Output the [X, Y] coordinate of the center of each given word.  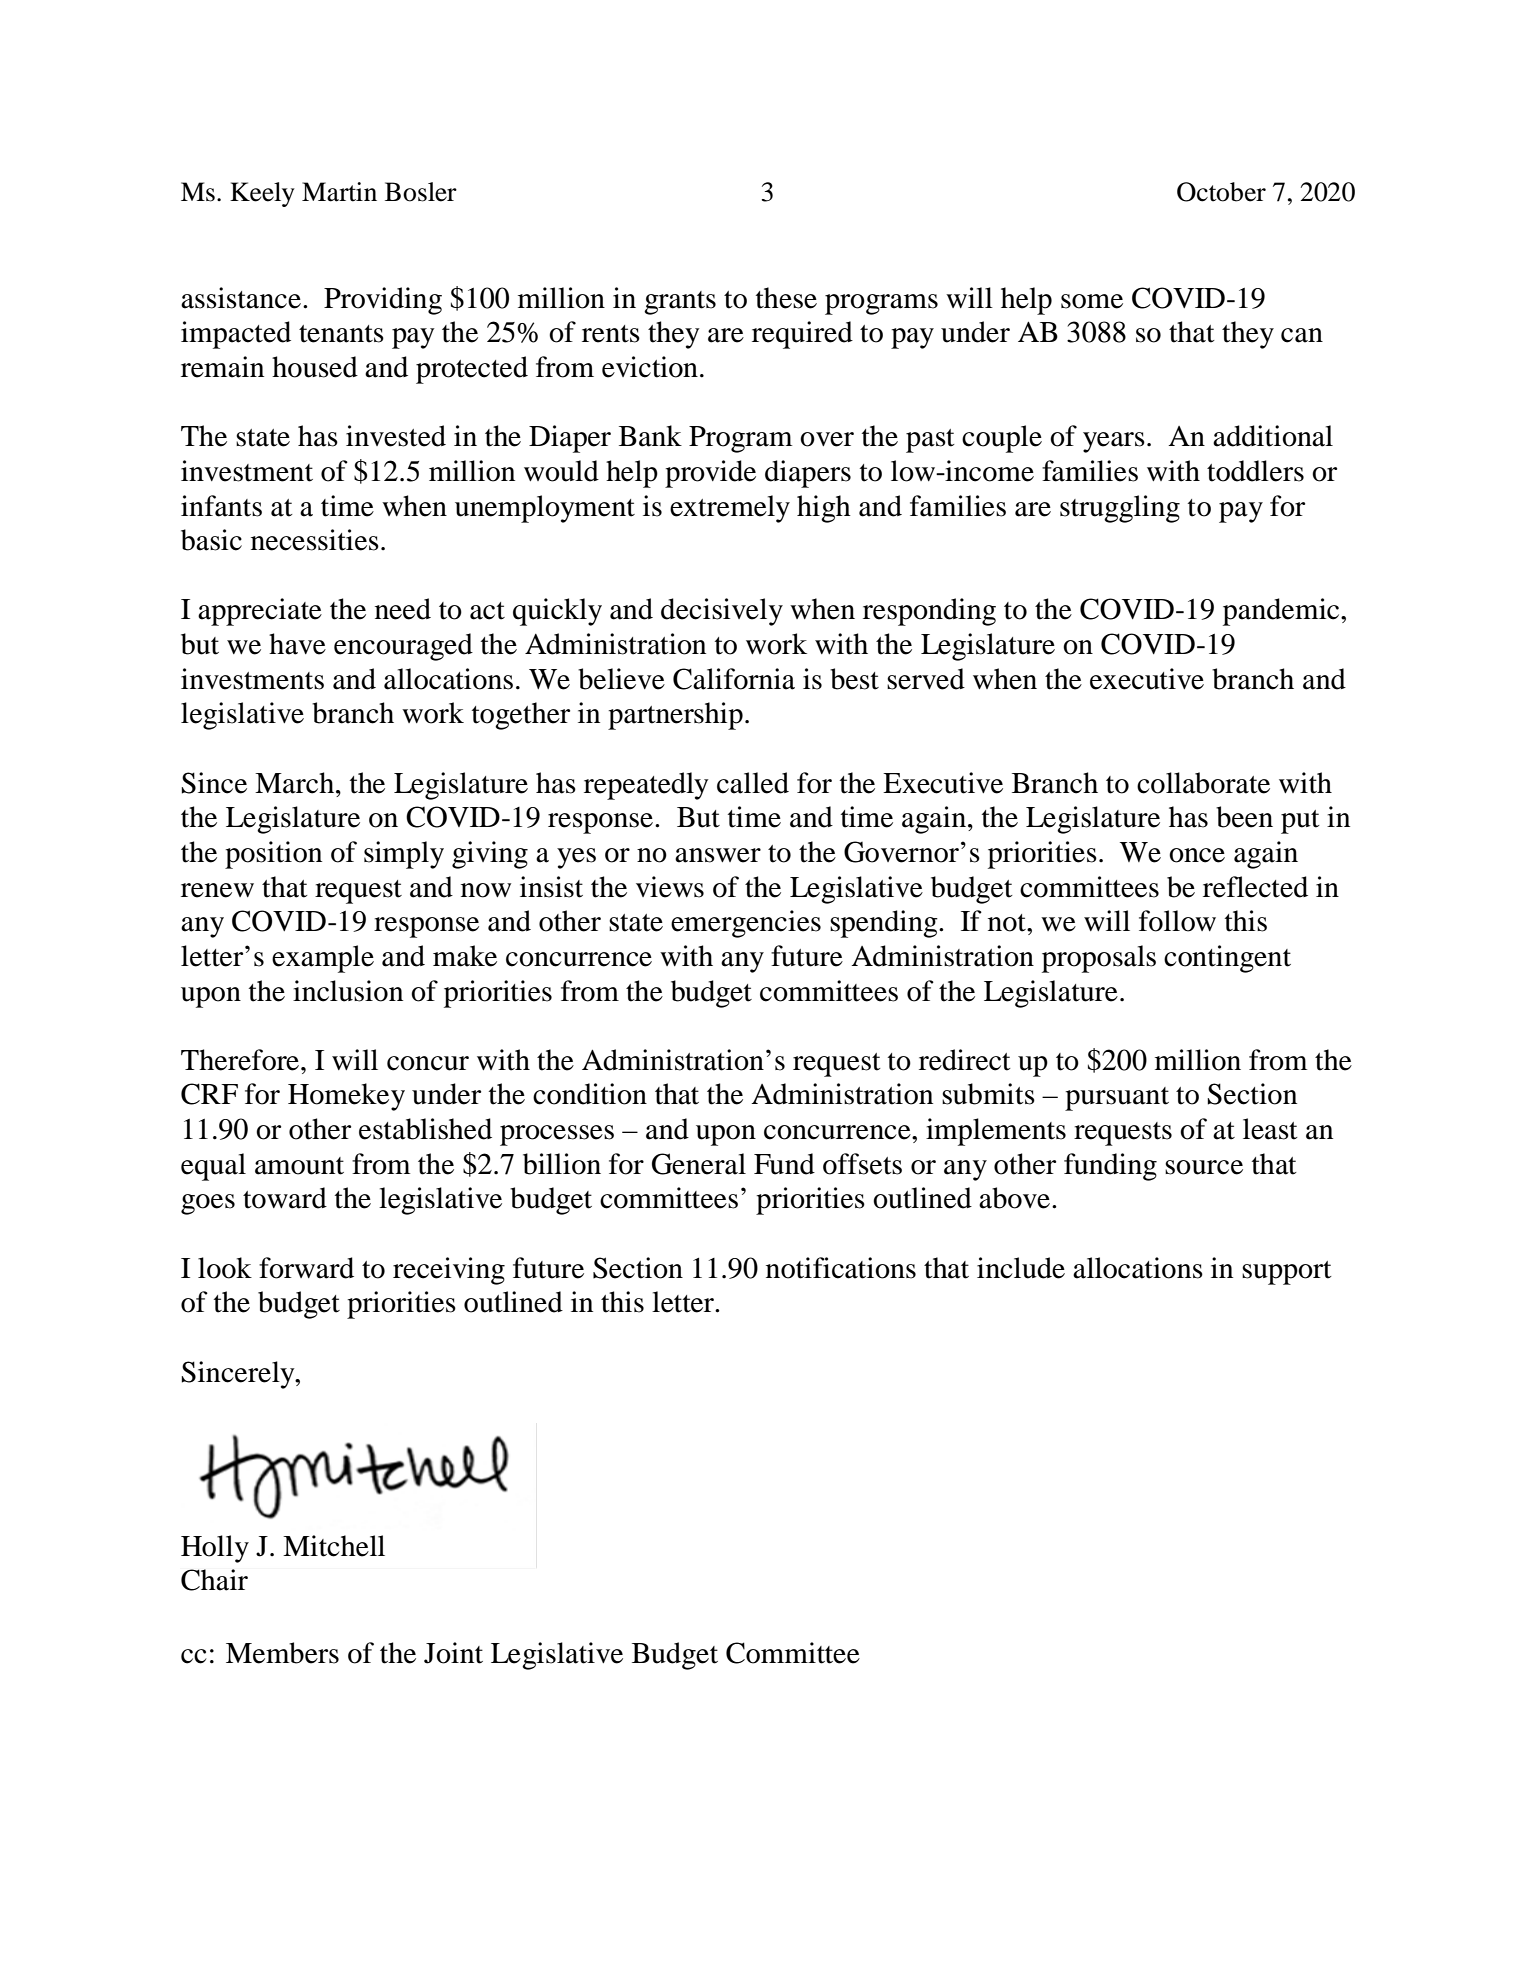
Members [282, 1653]
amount [299, 1166]
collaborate [1203, 783]
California [734, 679]
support [1287, 1273]
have [297, 644]
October [1221, 192]
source [1204, 1167]
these [786, 298]
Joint [453, 1653]
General [699, 1164]
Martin [339, 192]
